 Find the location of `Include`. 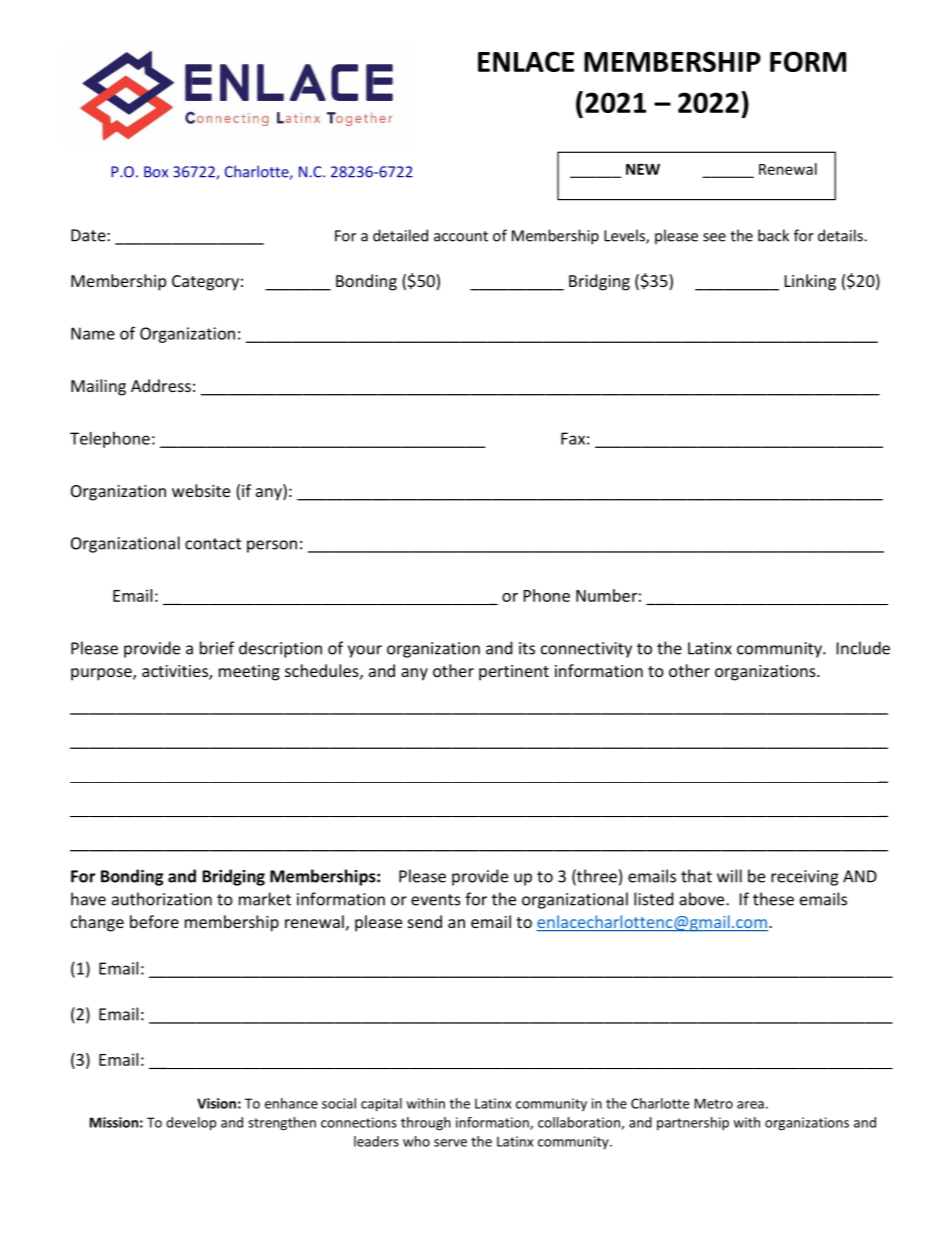

Include is located at coordinates (863, 648).
